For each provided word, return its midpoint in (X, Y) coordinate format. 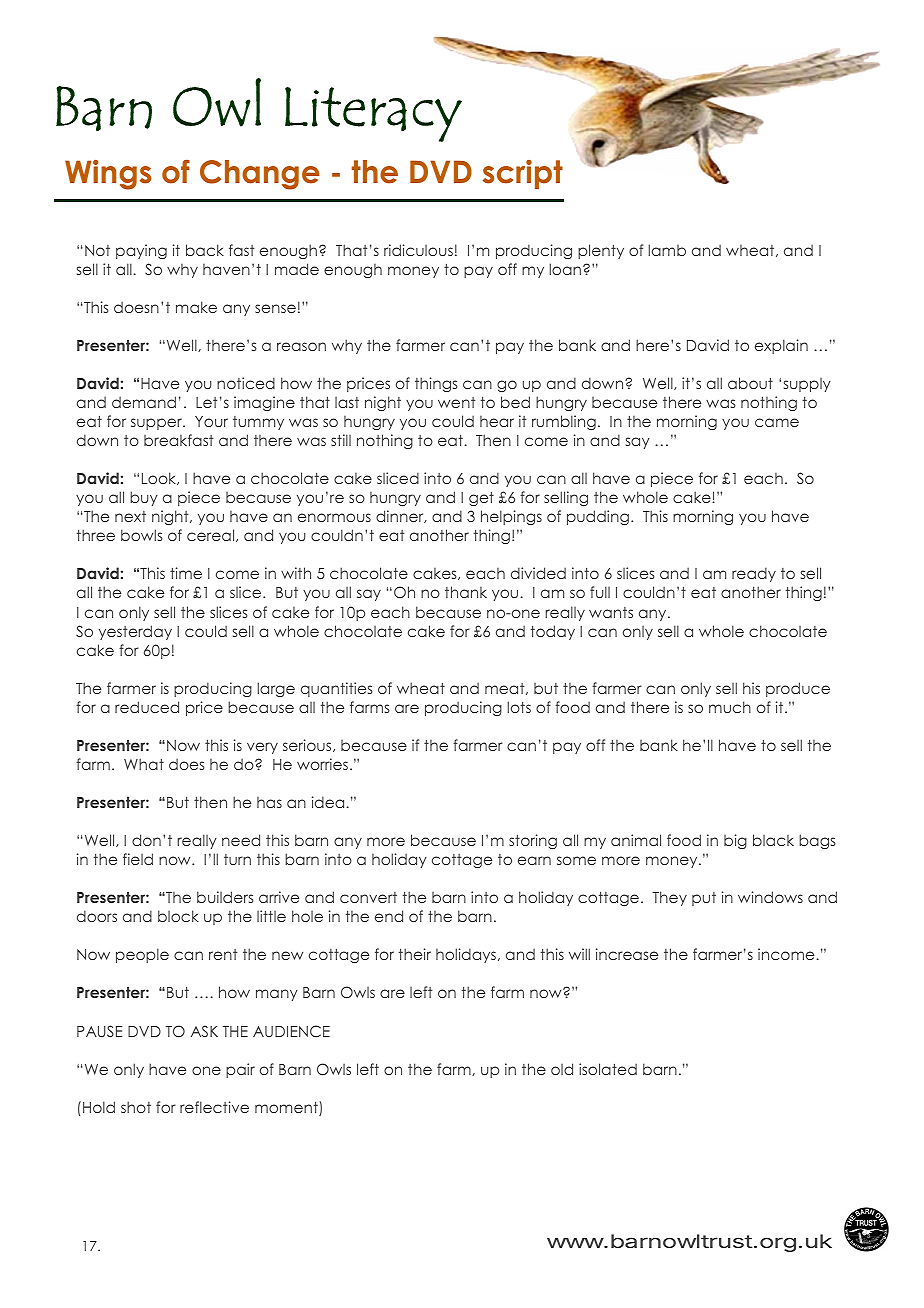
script (523, 174)
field (138, 859)
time (186, 573)
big (735, 841)
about (750, 383)
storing (533, 841)
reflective (214, 1107)
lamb (667, 250)
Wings (108, 175)
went (456, 402)
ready (754, 574)
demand (144, 402)
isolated (608, 1069)
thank (466, 592)
